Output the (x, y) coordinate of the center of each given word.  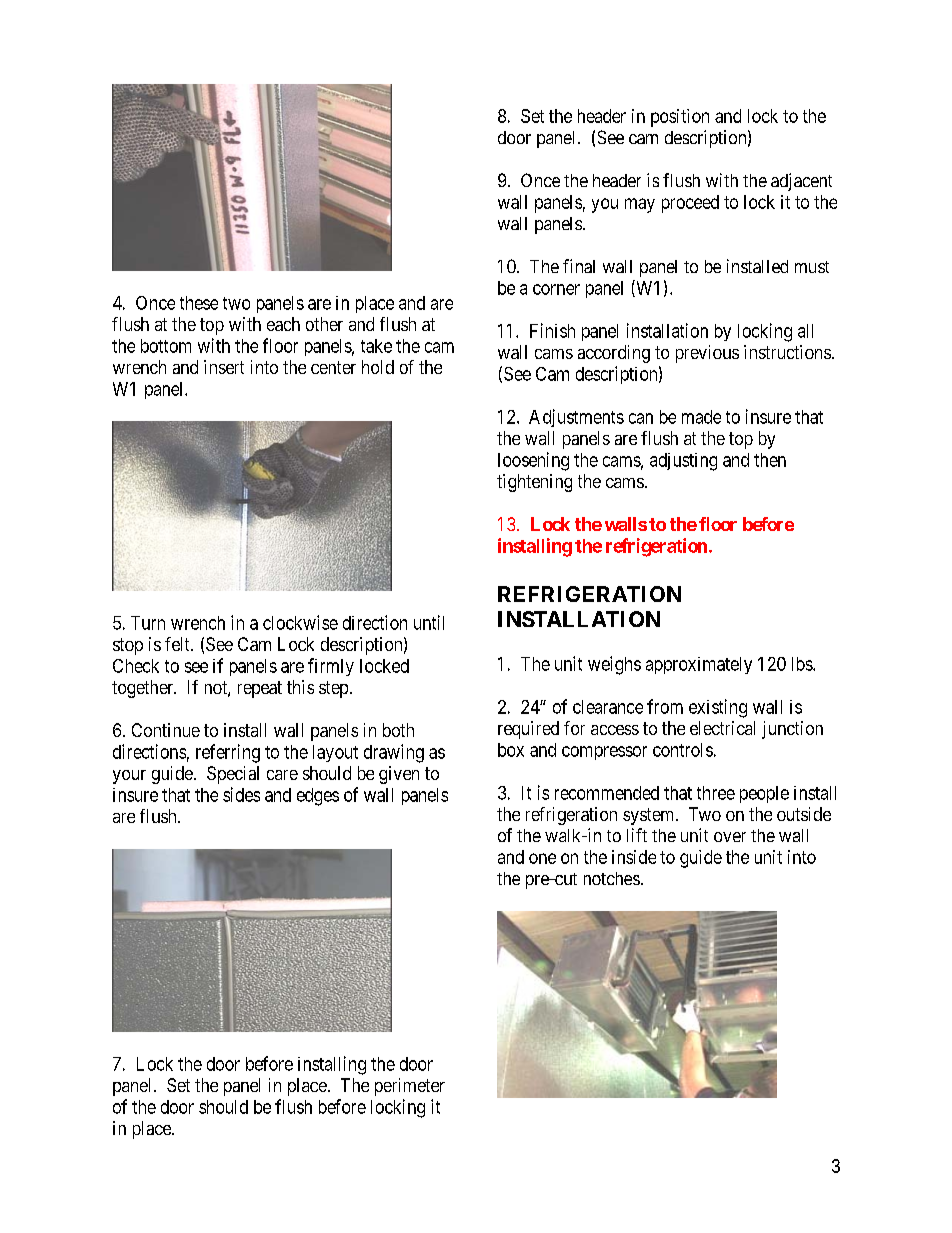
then (770, 460)
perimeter (410, 1087)
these (199, 303)
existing (718, 708)
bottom (166, 346)
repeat (260, 689)
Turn (148, 623)
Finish (552, 330)
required (528, 730)
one (542, 858)
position (680, 118)
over (730, 837)
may (640, 205)
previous (707, 354)
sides (241, 794)
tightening (534, 483)
